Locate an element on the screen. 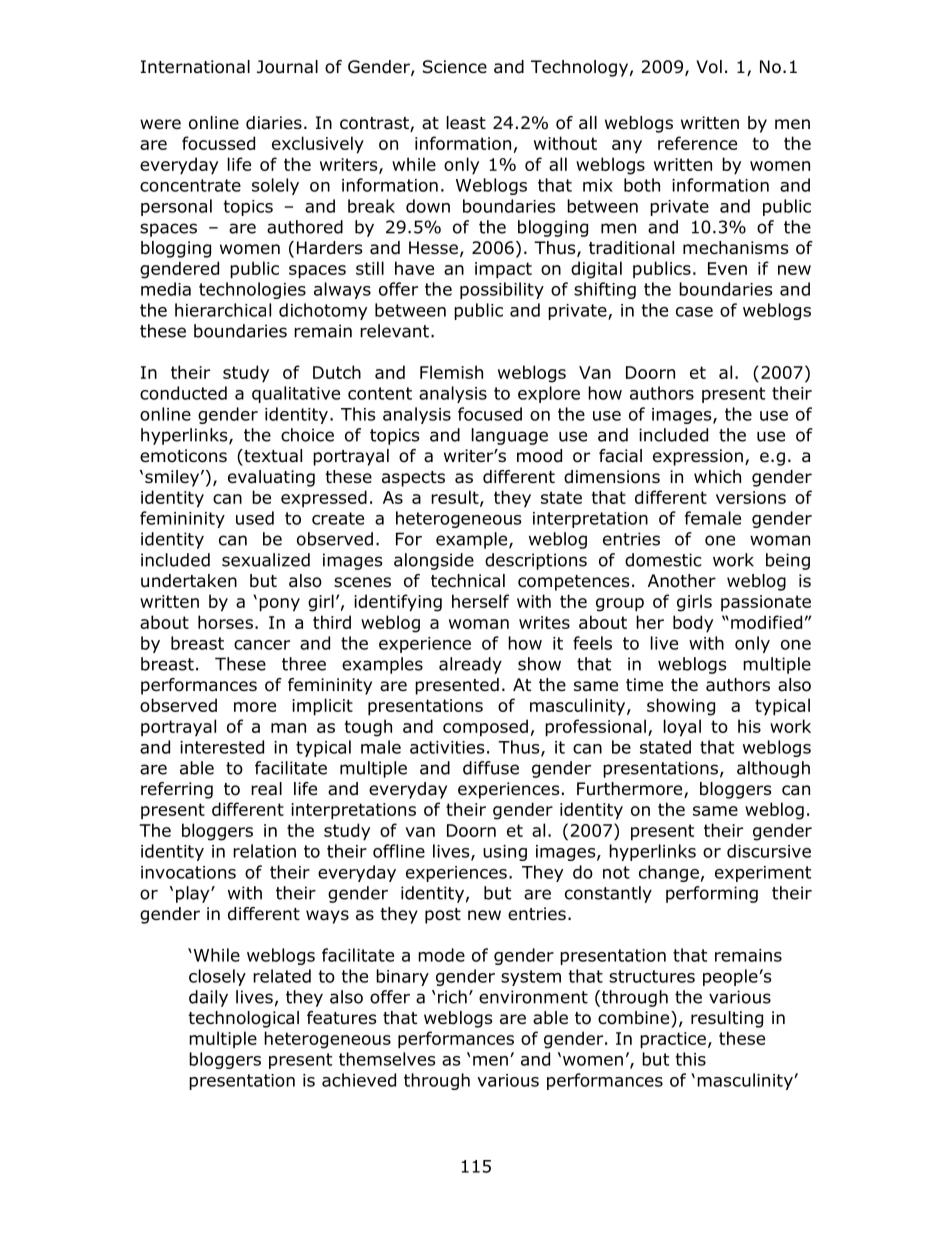 The width and height of the screenshot is (952, 1233). least is located at coordinates (466, 123).
